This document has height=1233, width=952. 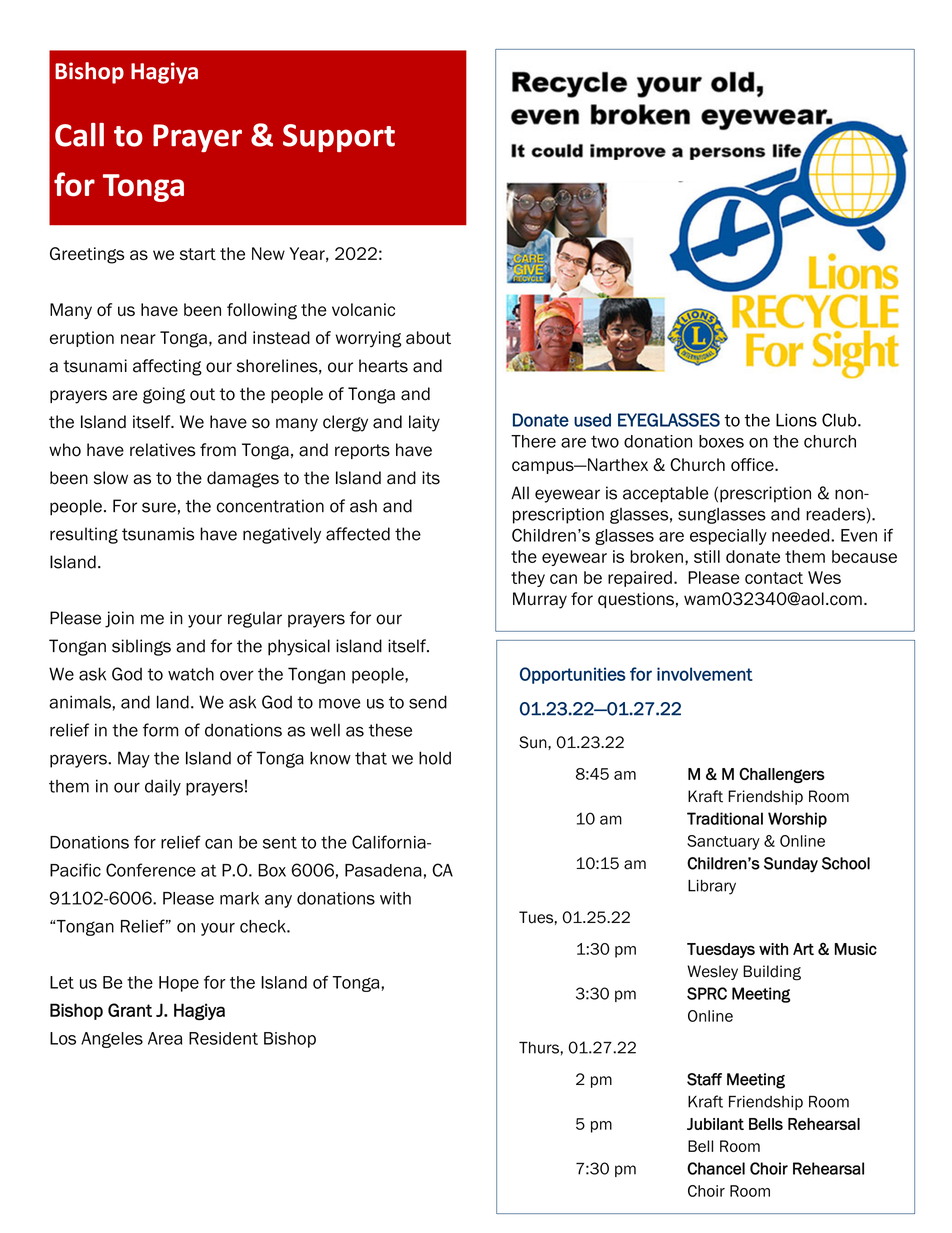 What do you see at coordinates (704, 1079) in the document?
I see `Staff` at bounding box center [704, 1079].
